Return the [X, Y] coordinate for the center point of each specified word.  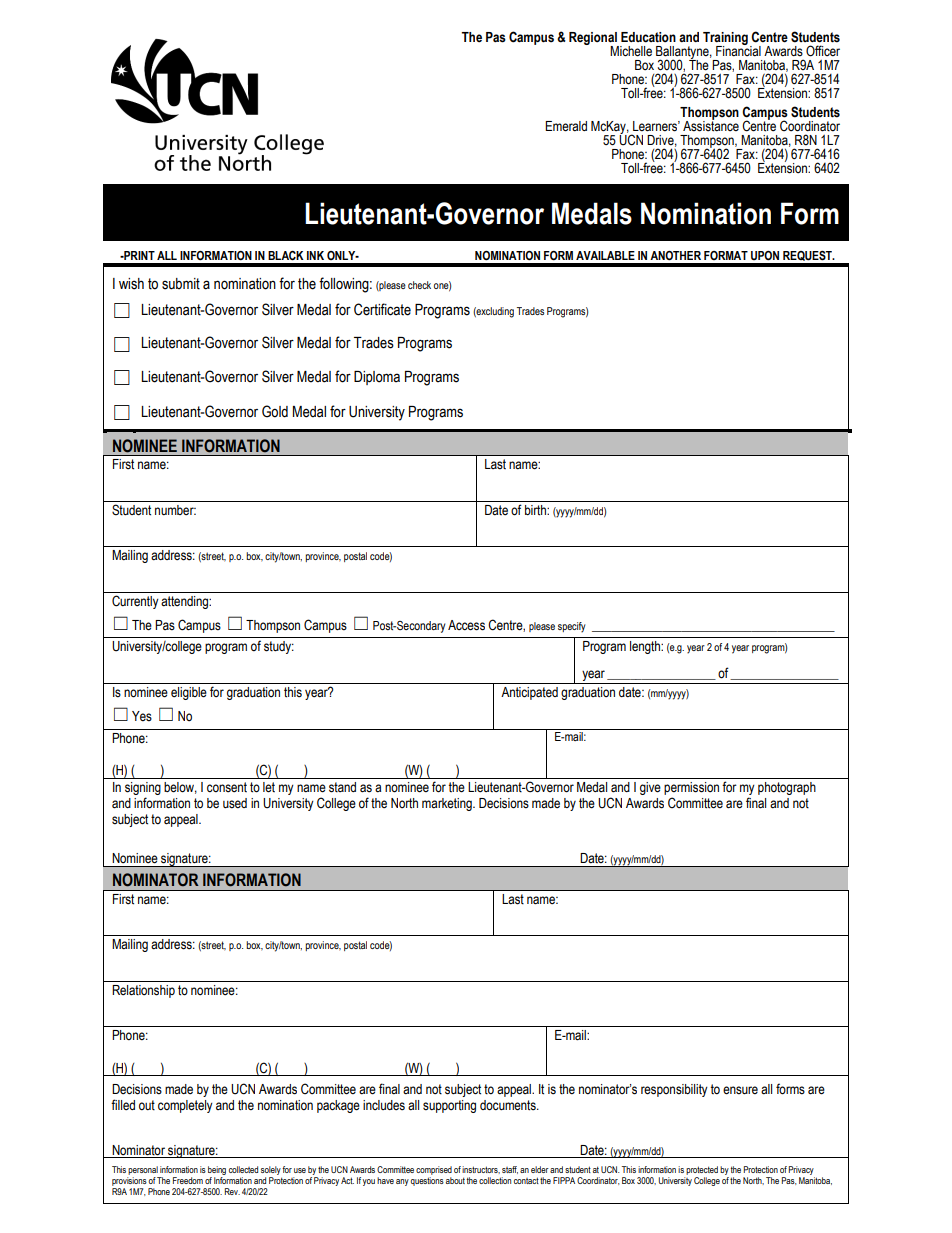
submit [181, 284]
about [455, 1180]
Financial [738, 50]
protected [702, 1172]
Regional [594, 40]
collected [243, 1169]
